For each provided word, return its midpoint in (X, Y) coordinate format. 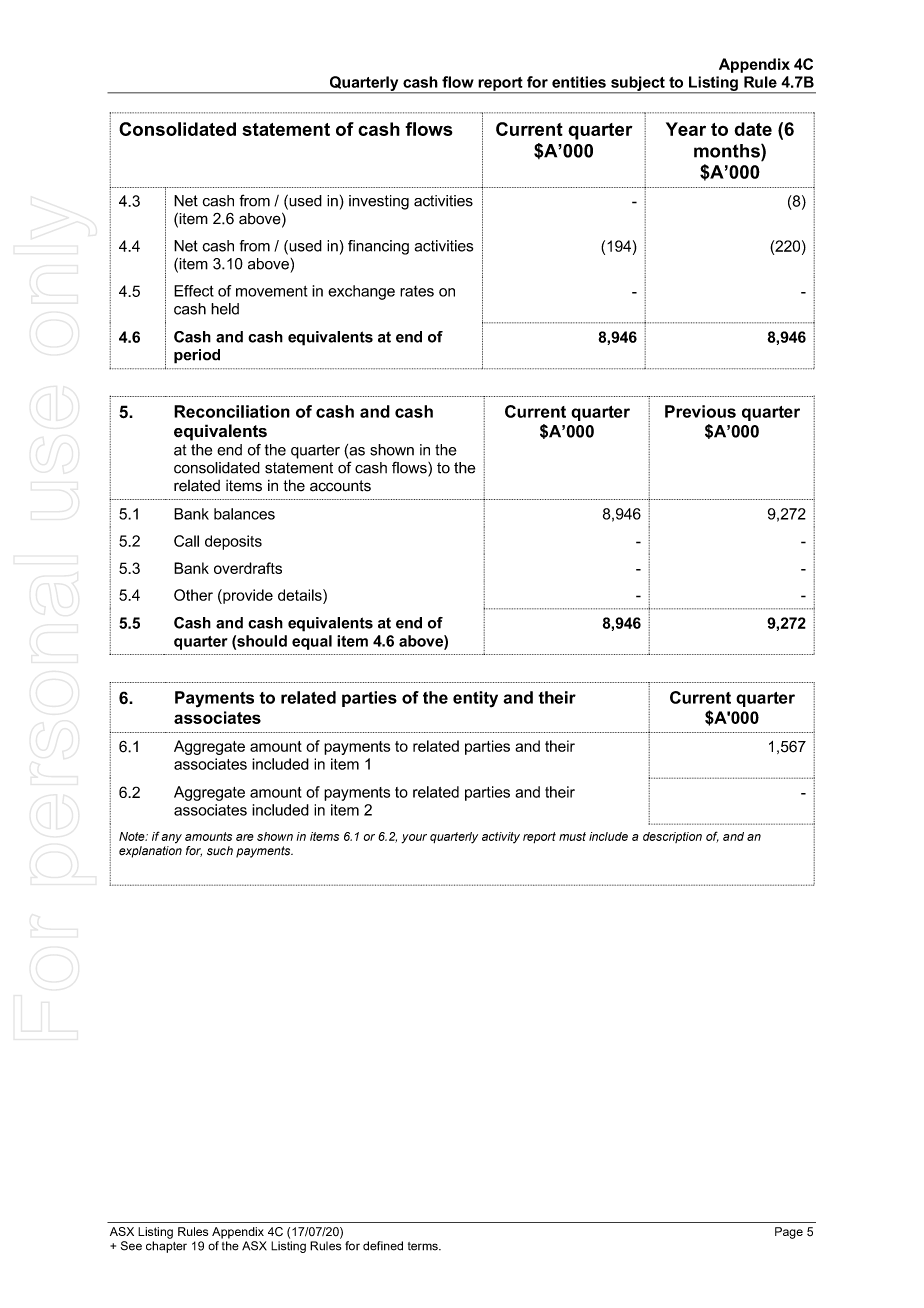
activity (501, 837)
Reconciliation (232, 411)
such (220, 851)
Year (686, 129)
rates (417, 291)
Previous (700, 411)
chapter (166, 1247)
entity (475, 699)
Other (193, 595)
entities (579, 82)
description (672, 837)
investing (379, 202)
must (572, 836)
